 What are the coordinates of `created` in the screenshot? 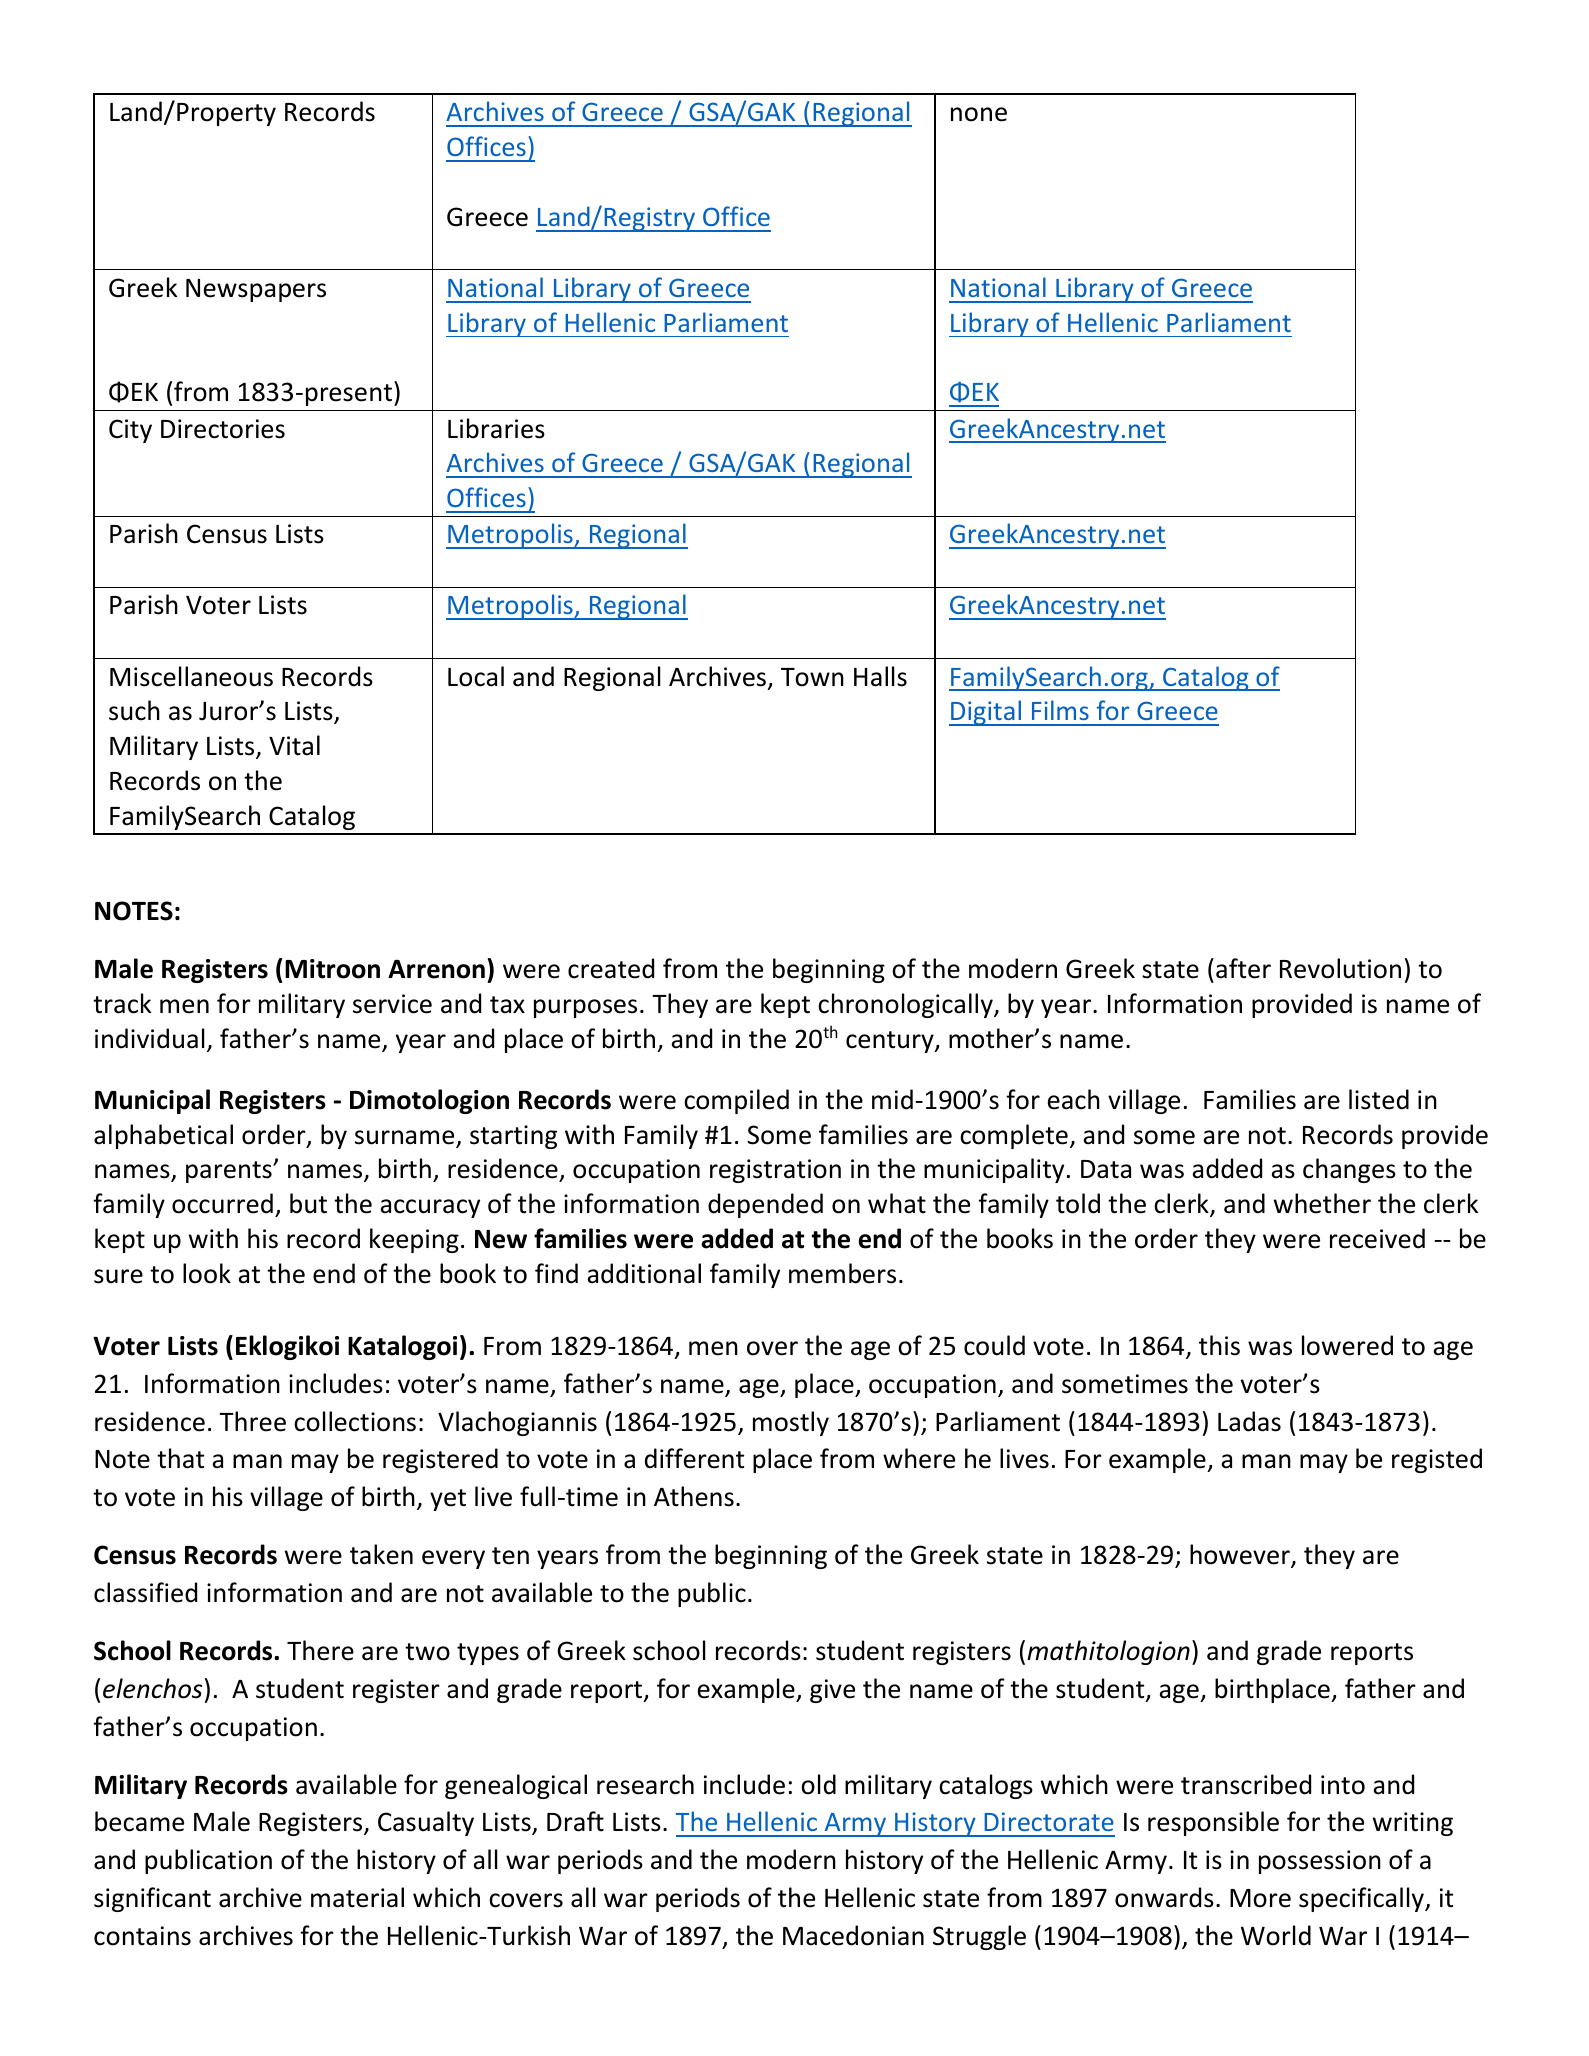 It's located at (611, 968).
